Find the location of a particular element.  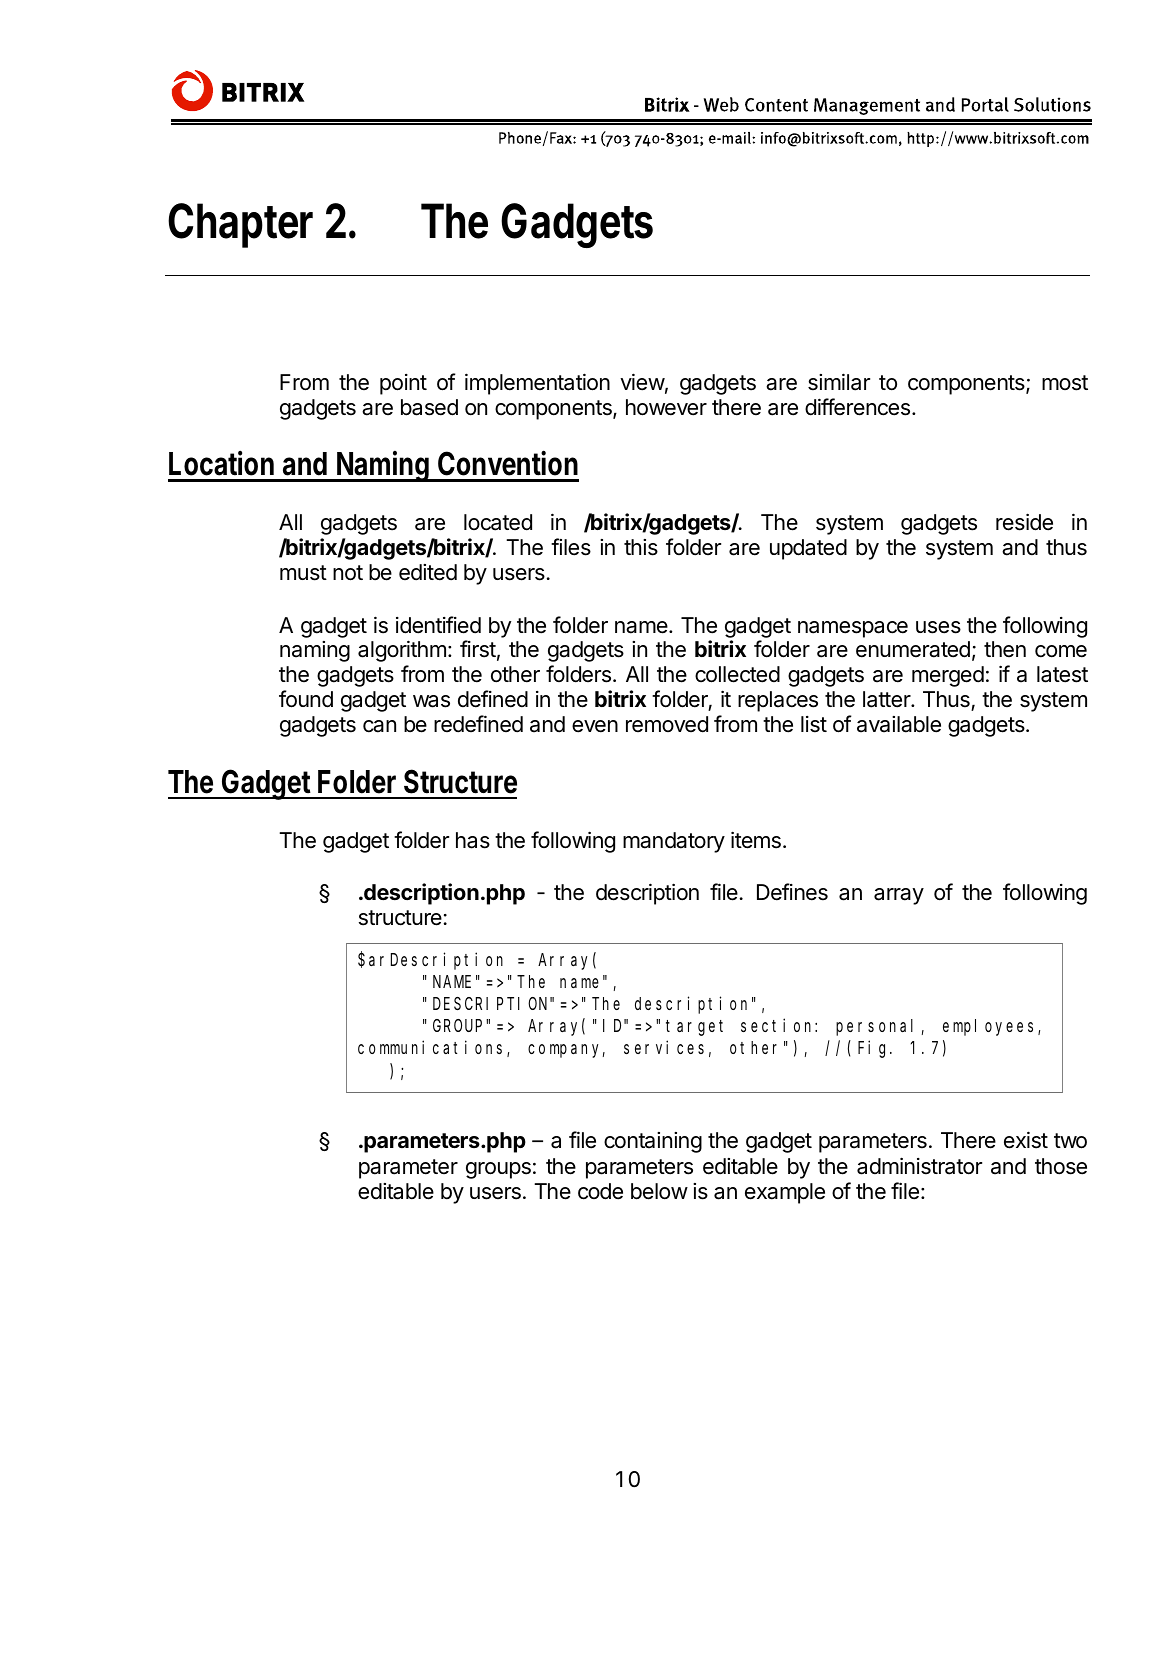

company is located at coordinates (566, 1051).
